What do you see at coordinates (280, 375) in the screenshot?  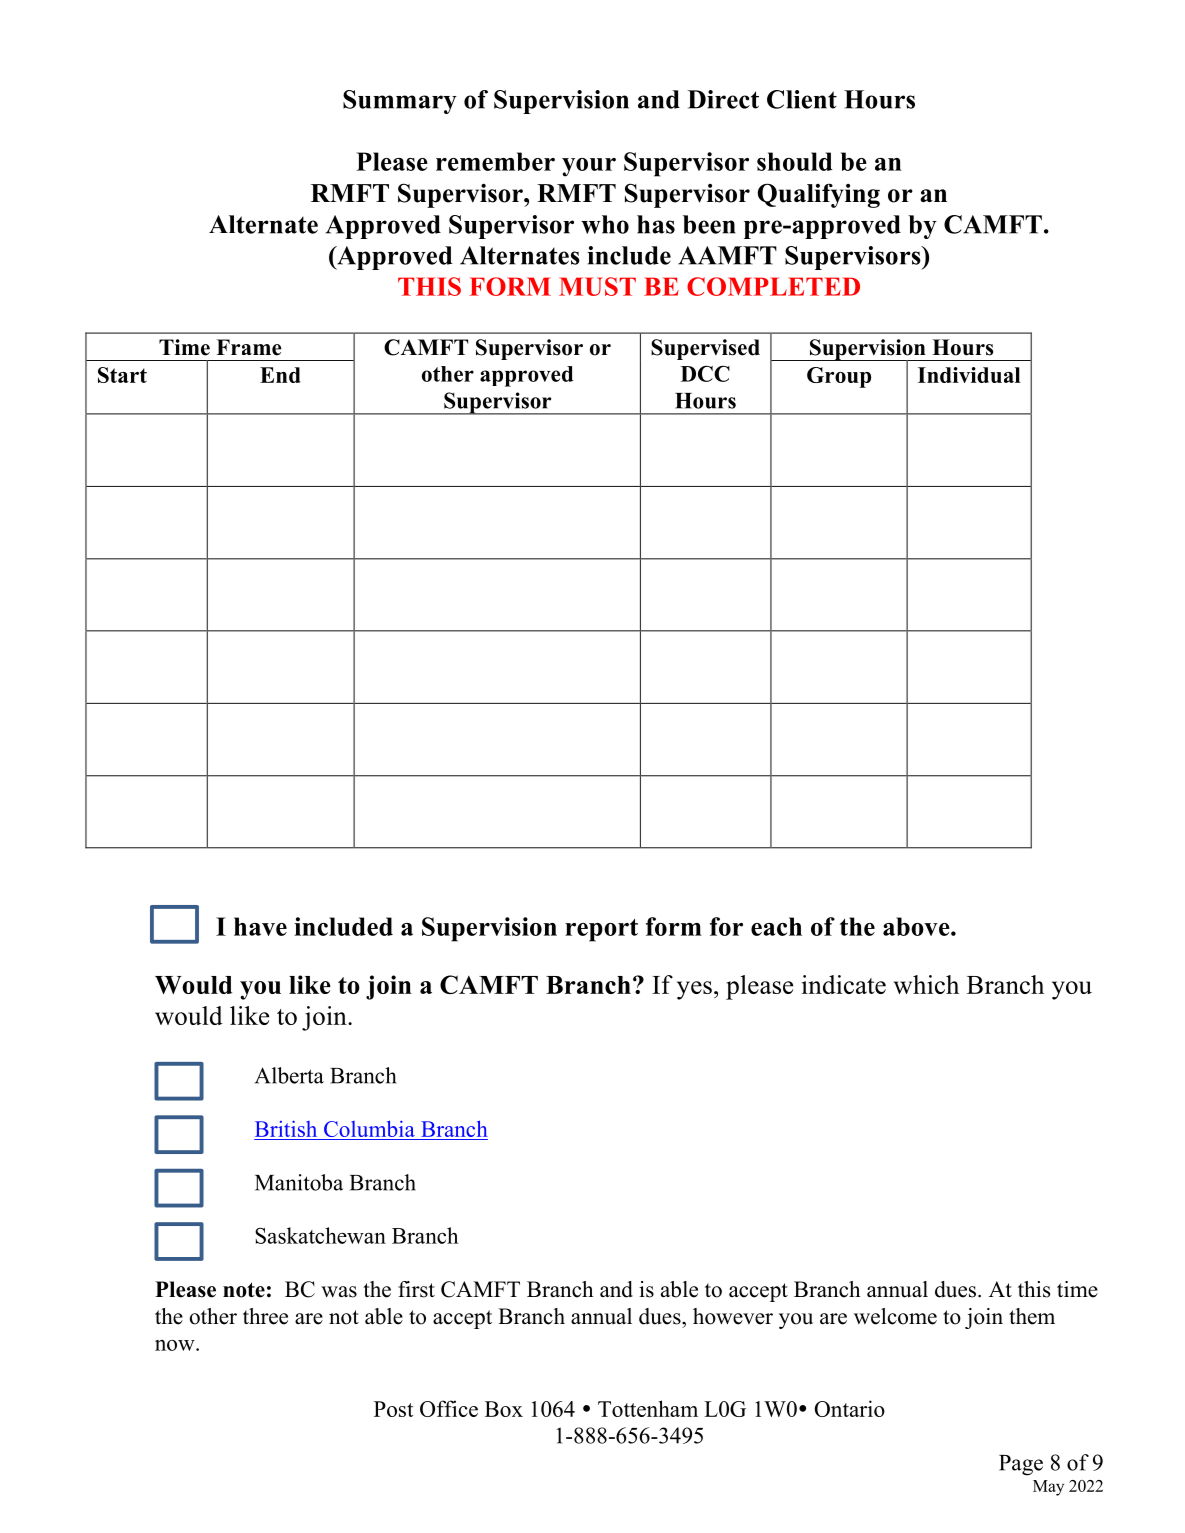 I see `End` at bounding box center [280, 375].
